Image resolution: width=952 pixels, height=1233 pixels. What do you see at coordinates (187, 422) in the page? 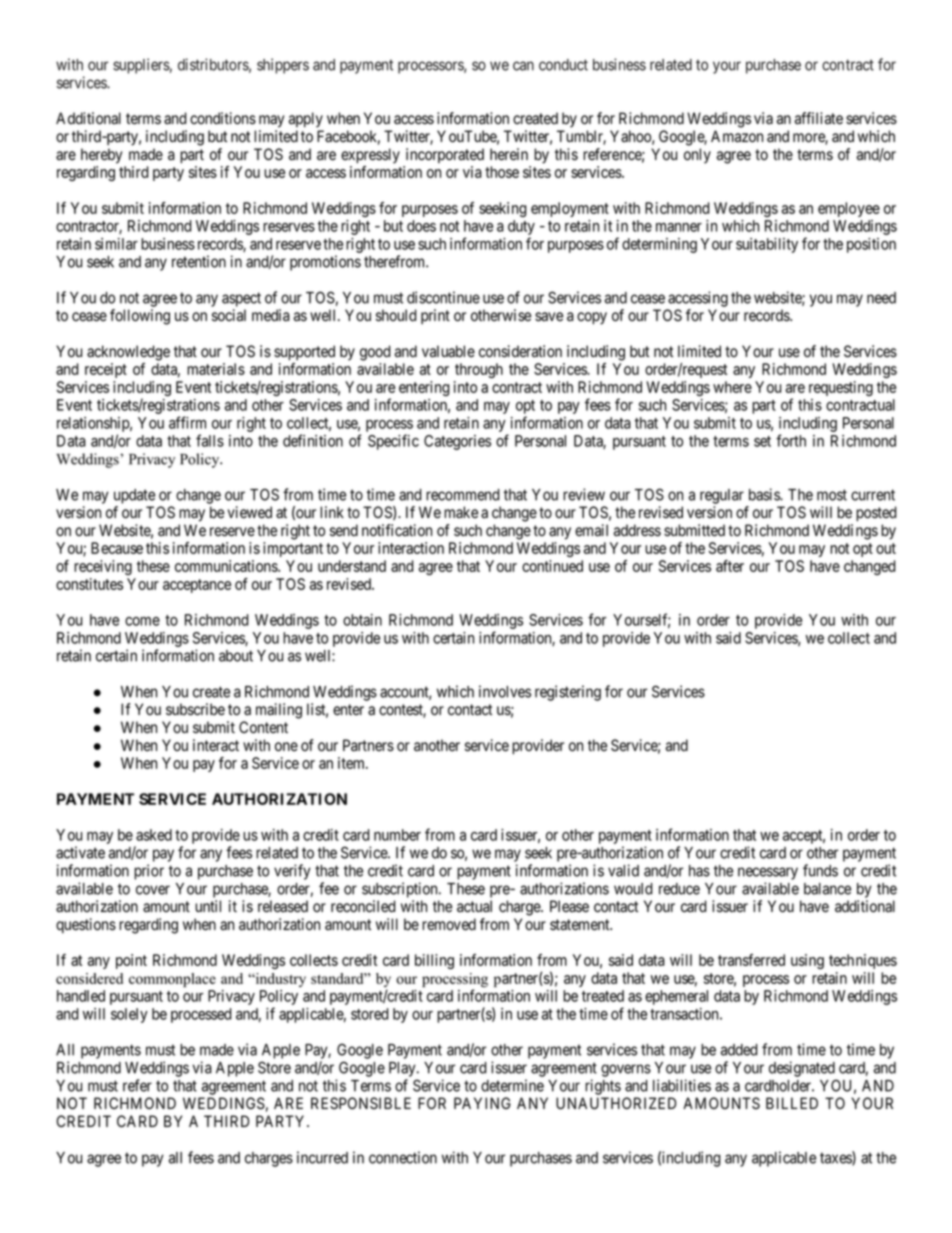
I see `affirm` at bounding box center [187, 422].
